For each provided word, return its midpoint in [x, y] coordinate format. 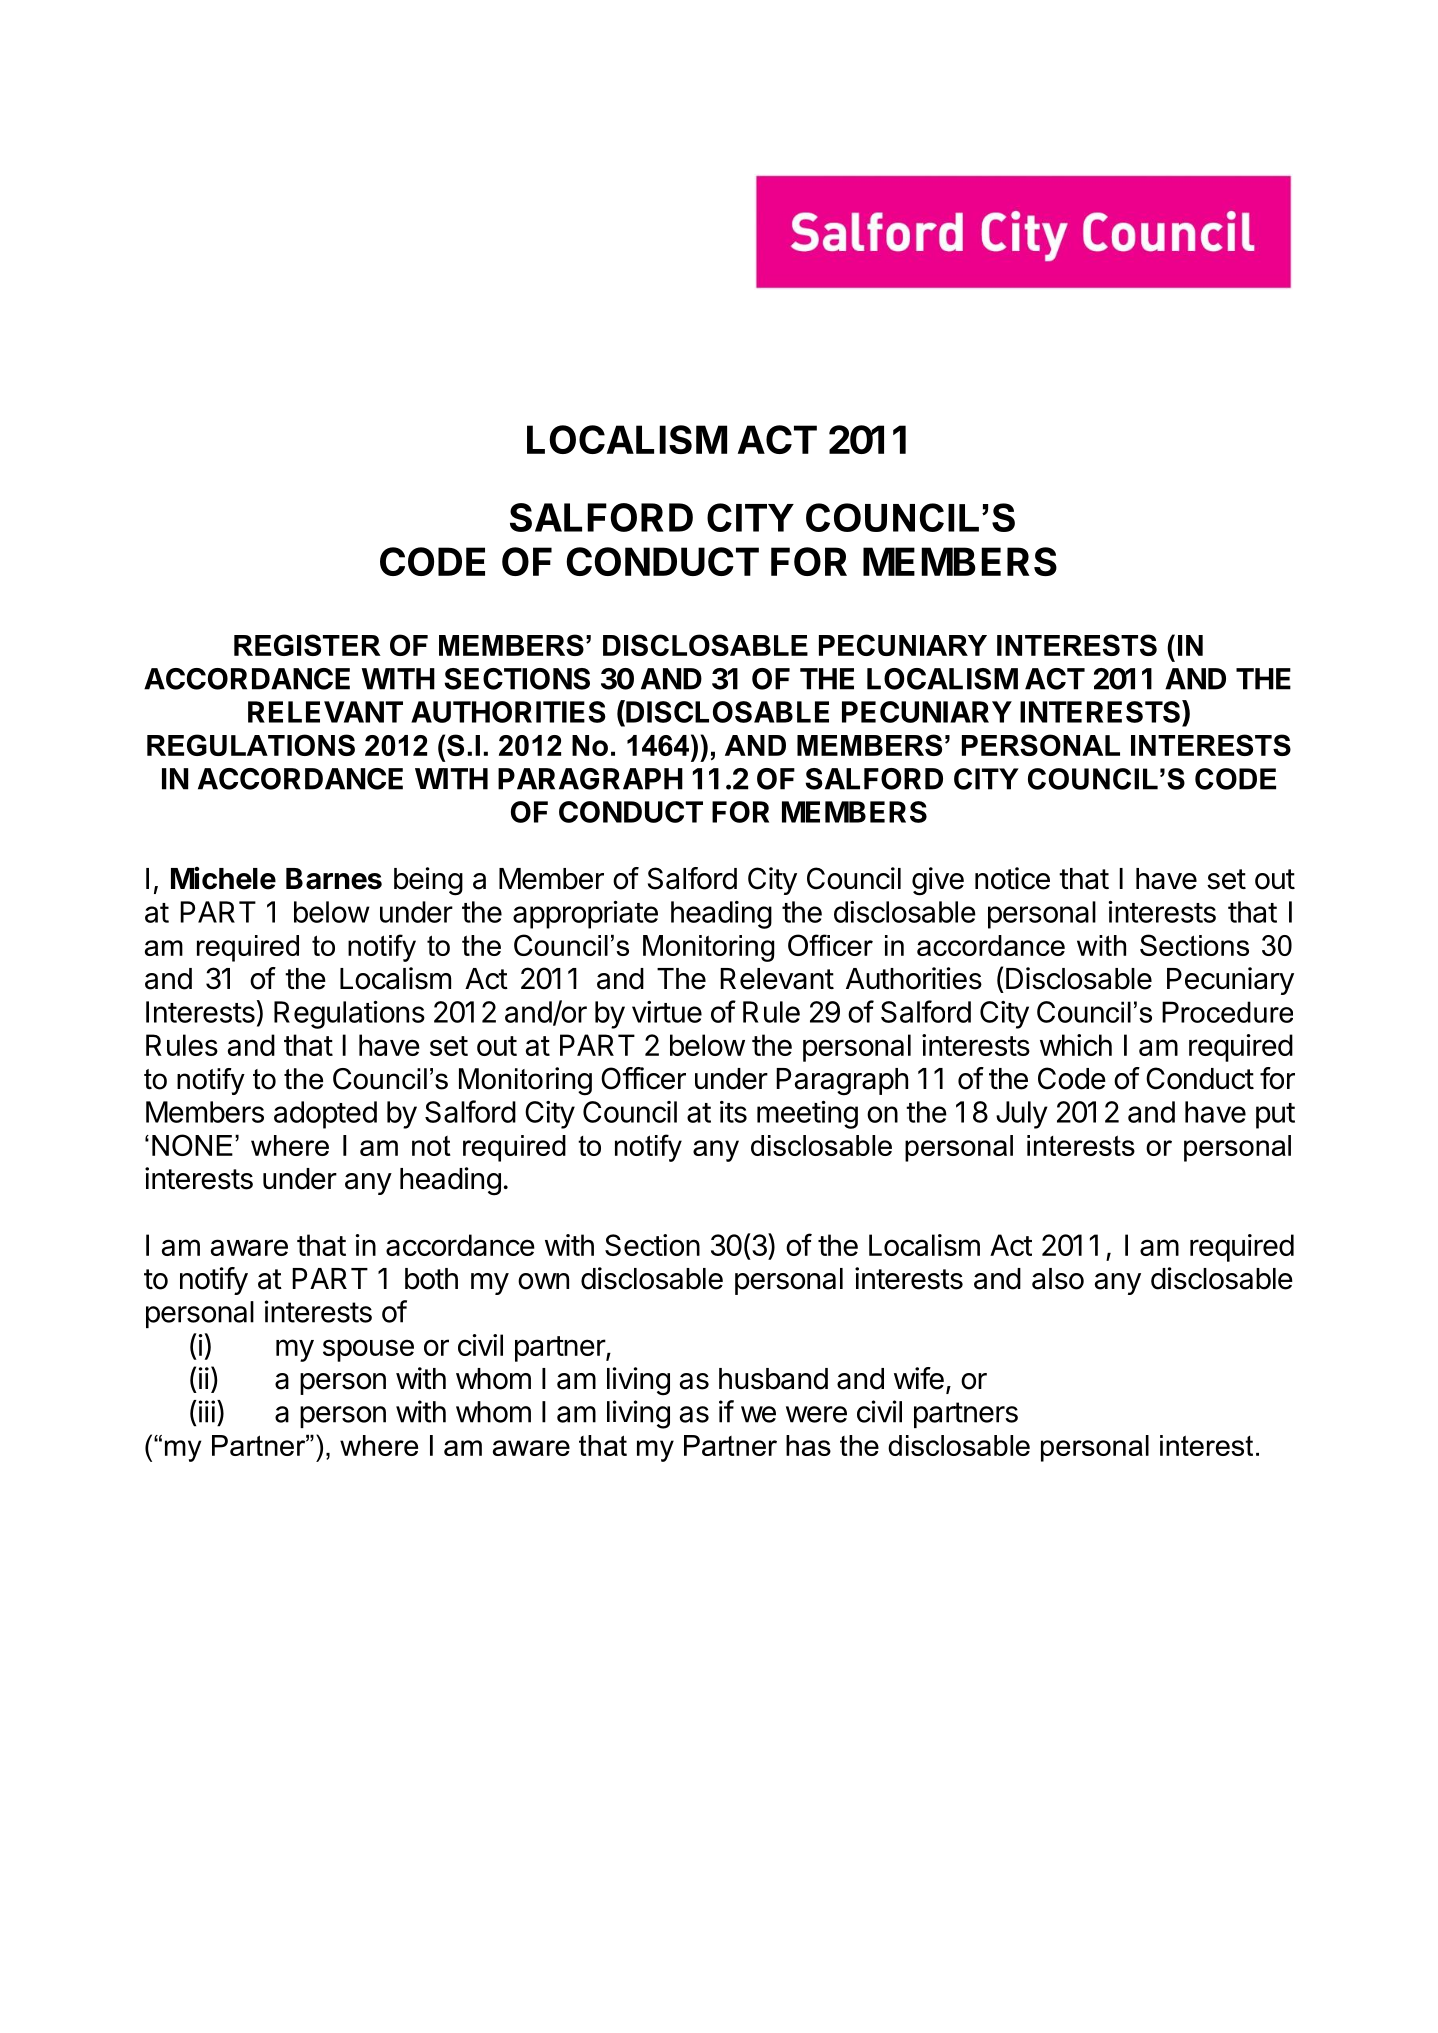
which [1076, 1045]
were [816, 1414]
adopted [325, 1115]
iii [205, 1411]
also [1058, 1279]
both [431, 1279]
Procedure [1227, 1012]
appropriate [585, 915]
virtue [667, 1012]
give [938, 881]
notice [1012, 878]
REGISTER [307, 645]
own [543, 1281]
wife [919, 1378]
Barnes [334, 879]
